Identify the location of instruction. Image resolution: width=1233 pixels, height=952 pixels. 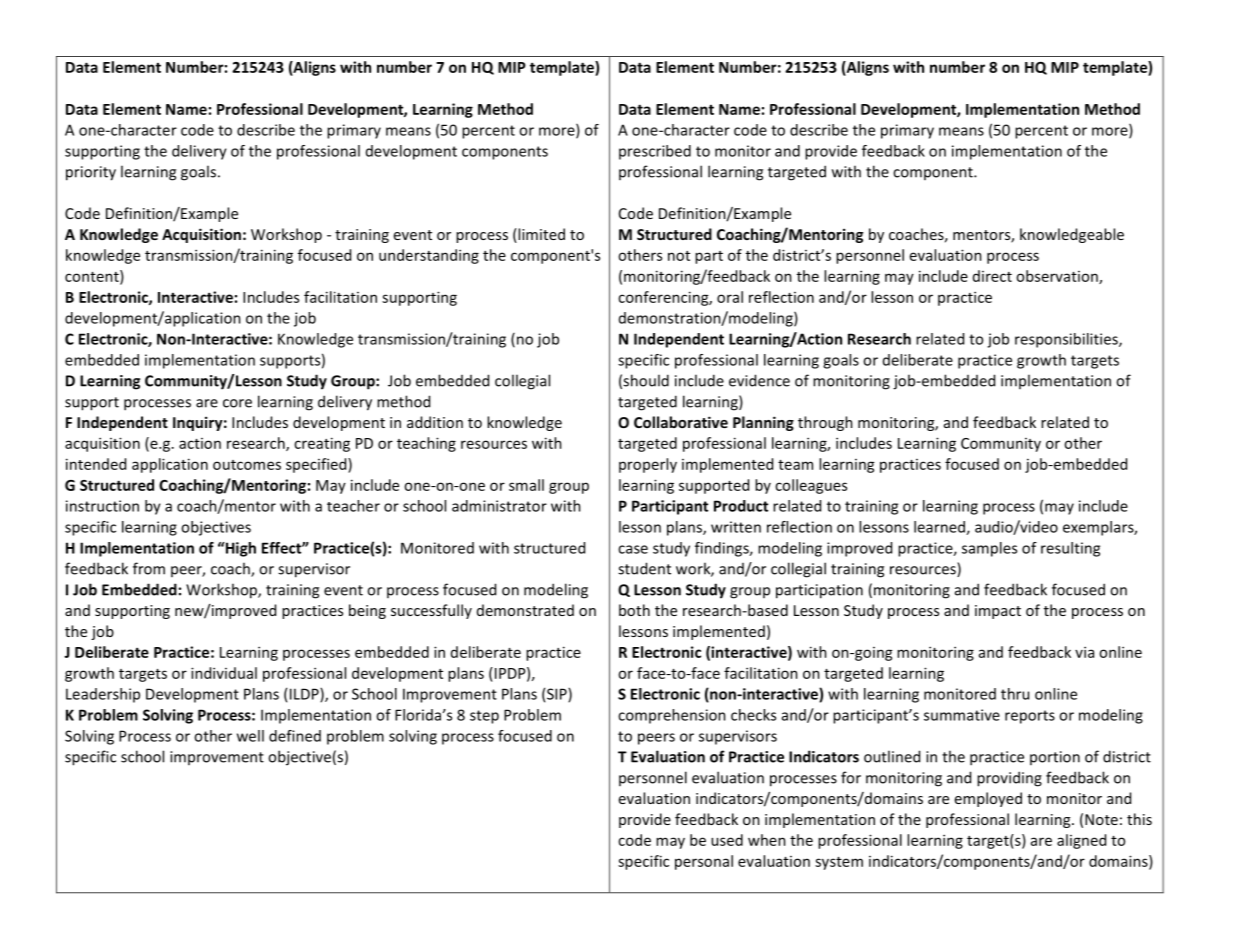
(102, 506).
